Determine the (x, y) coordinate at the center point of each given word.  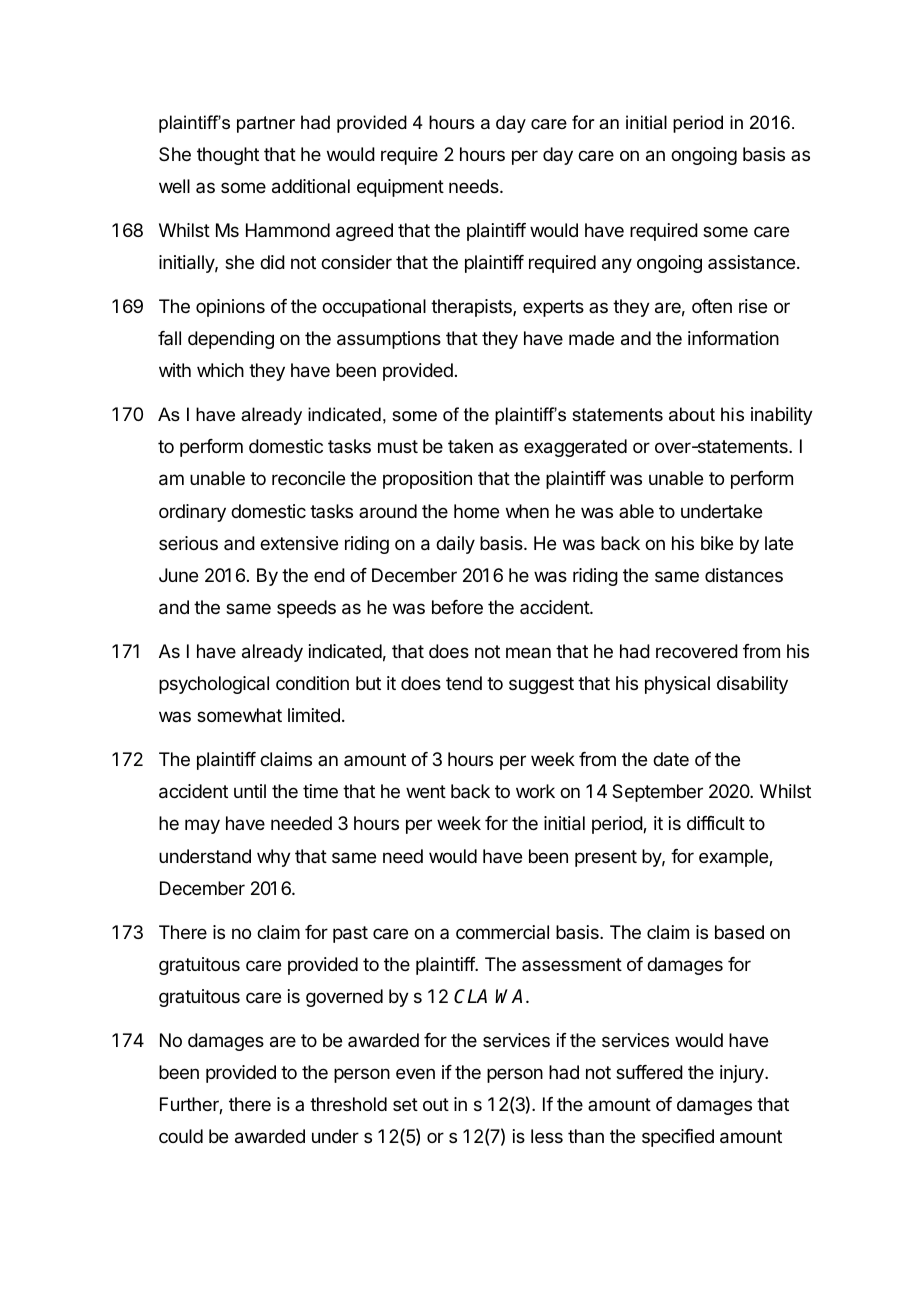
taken (470, 446)
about (692, 414)
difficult (716, 823)
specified (678, 1138)
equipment (400, 188)
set (405, 1104)
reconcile (308, 478)
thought (228, 156)
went (426, 791)
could (181, 1136)
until (250, 791)
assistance (751, 262)
